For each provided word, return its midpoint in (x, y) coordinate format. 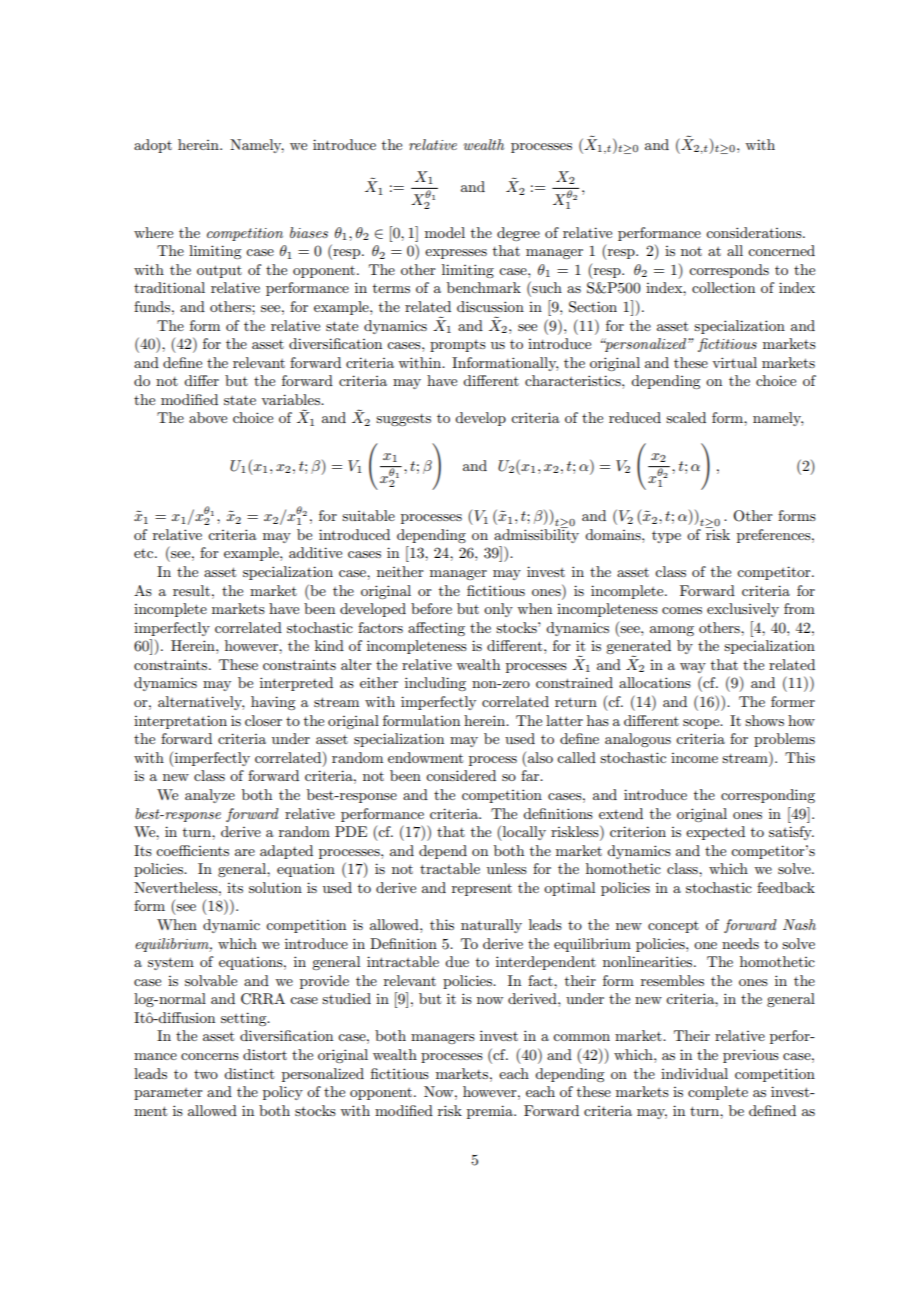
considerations (755, 232)
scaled (686, 417)
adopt (153, 146)
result (191, 590)
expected (715, 833)
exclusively (743, 610)
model (445, 232)
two (206, 1074)
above (208, 417)
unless (507, 868)
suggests (403, 420)
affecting (436, 629)
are (245, 852)
